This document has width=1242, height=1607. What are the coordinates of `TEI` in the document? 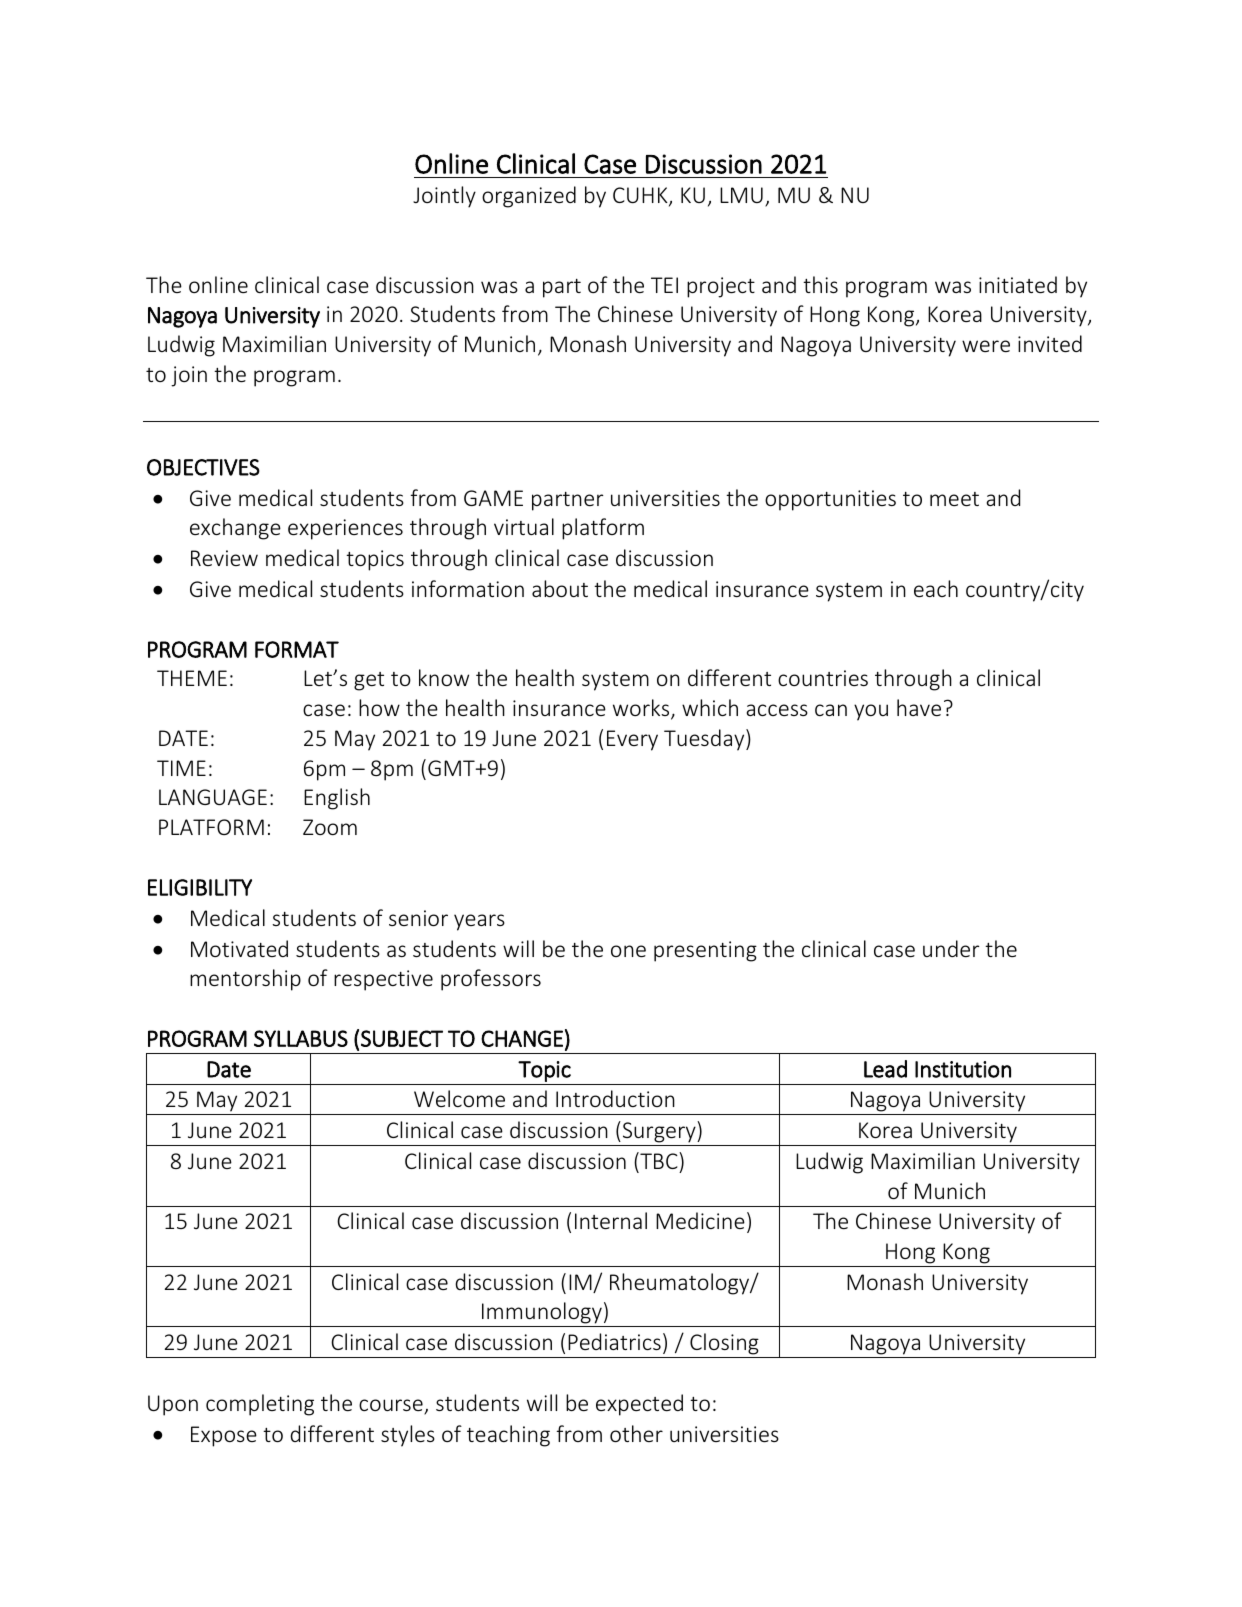 It's located at (664, 285).
